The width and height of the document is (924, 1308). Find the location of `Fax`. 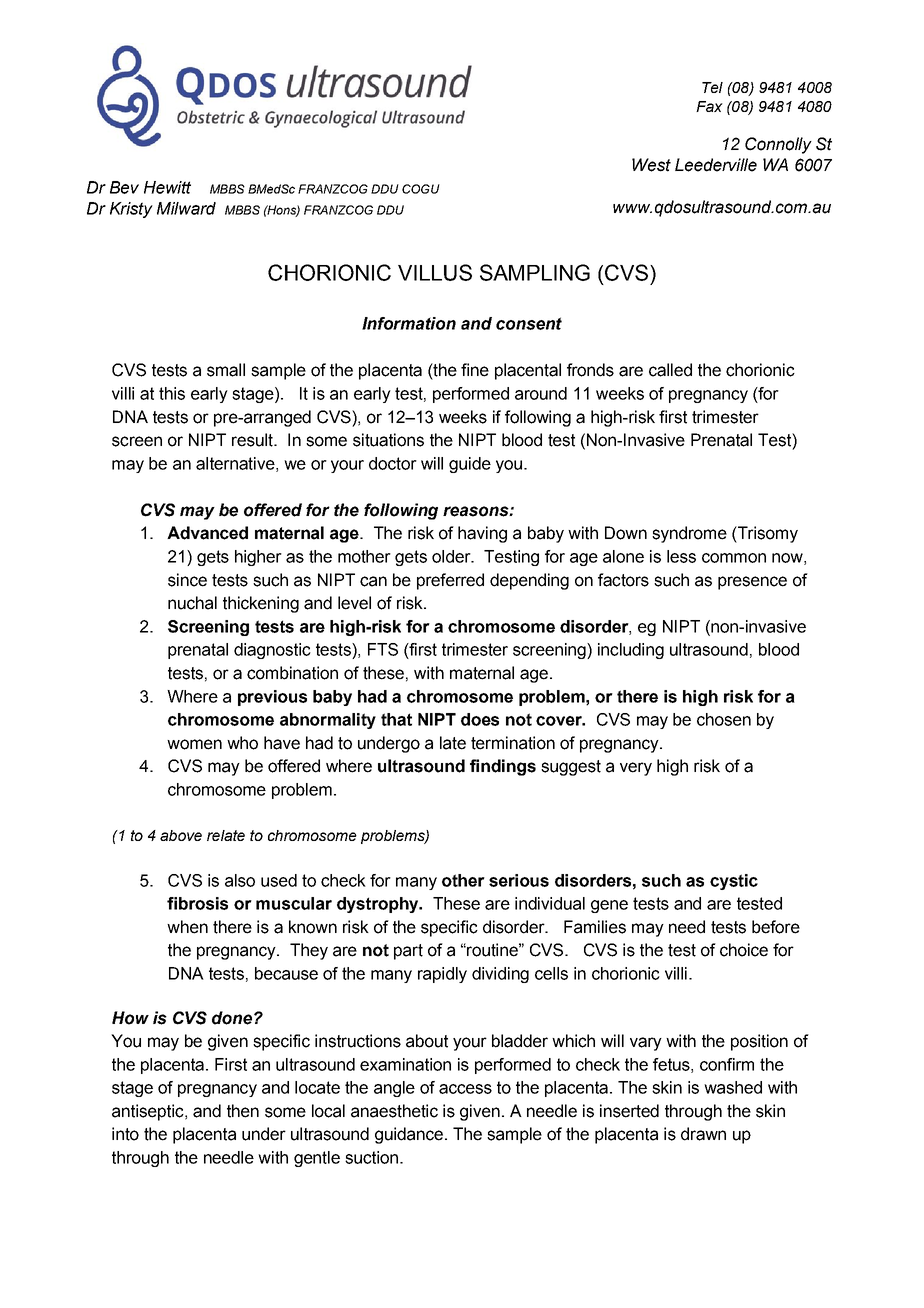

Fax is located at coordinates (709, 106).
